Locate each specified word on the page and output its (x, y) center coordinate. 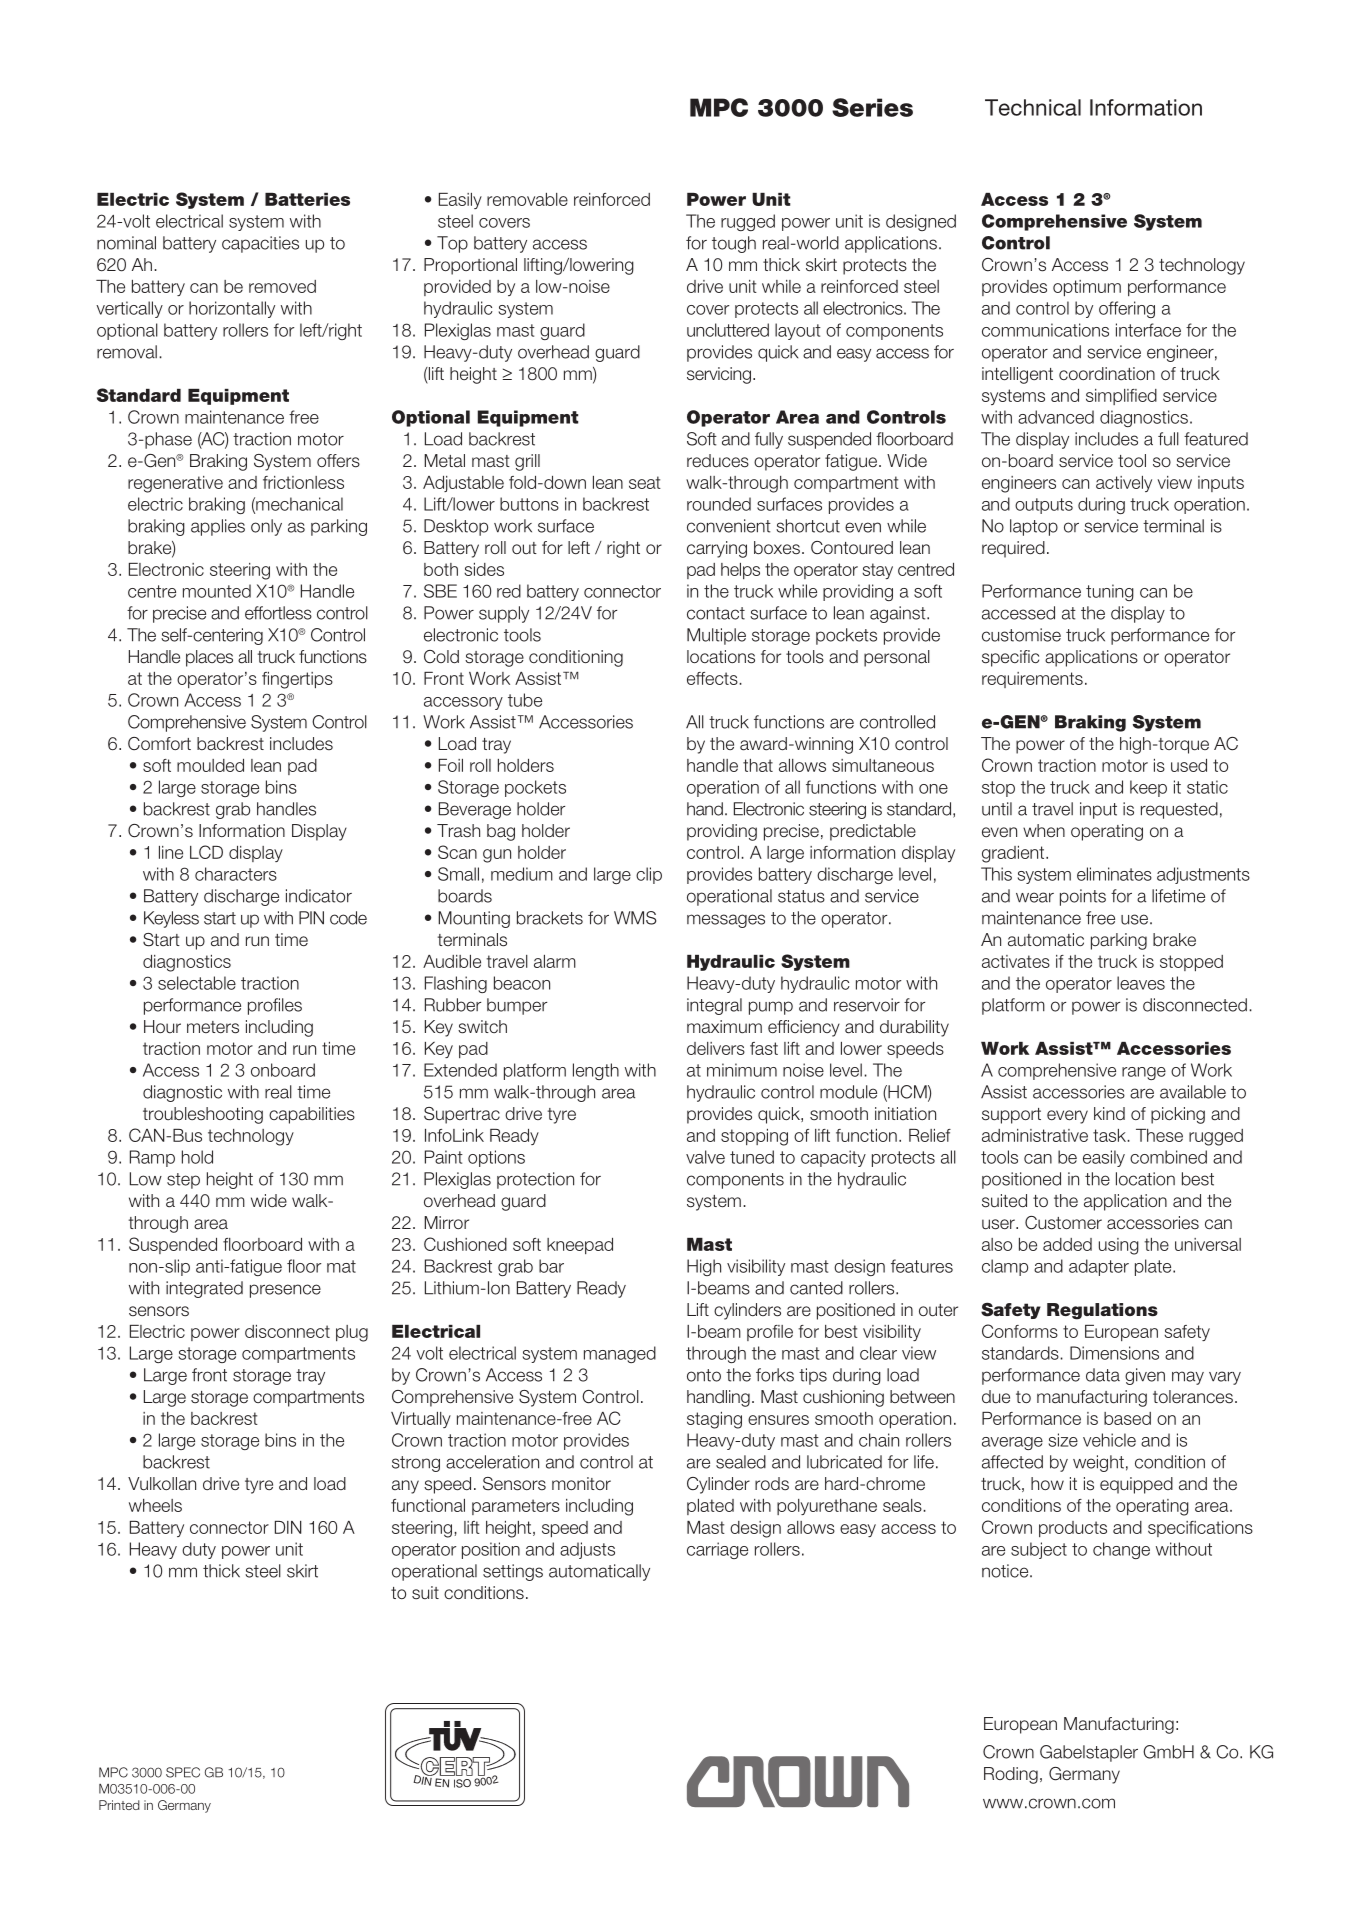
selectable (197, 983)
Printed (119, 1805)
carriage (717, 1550)
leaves (1141, 983)
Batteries (307, 199)
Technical (1033, 107)
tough (734, 244)
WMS (635, 918)
